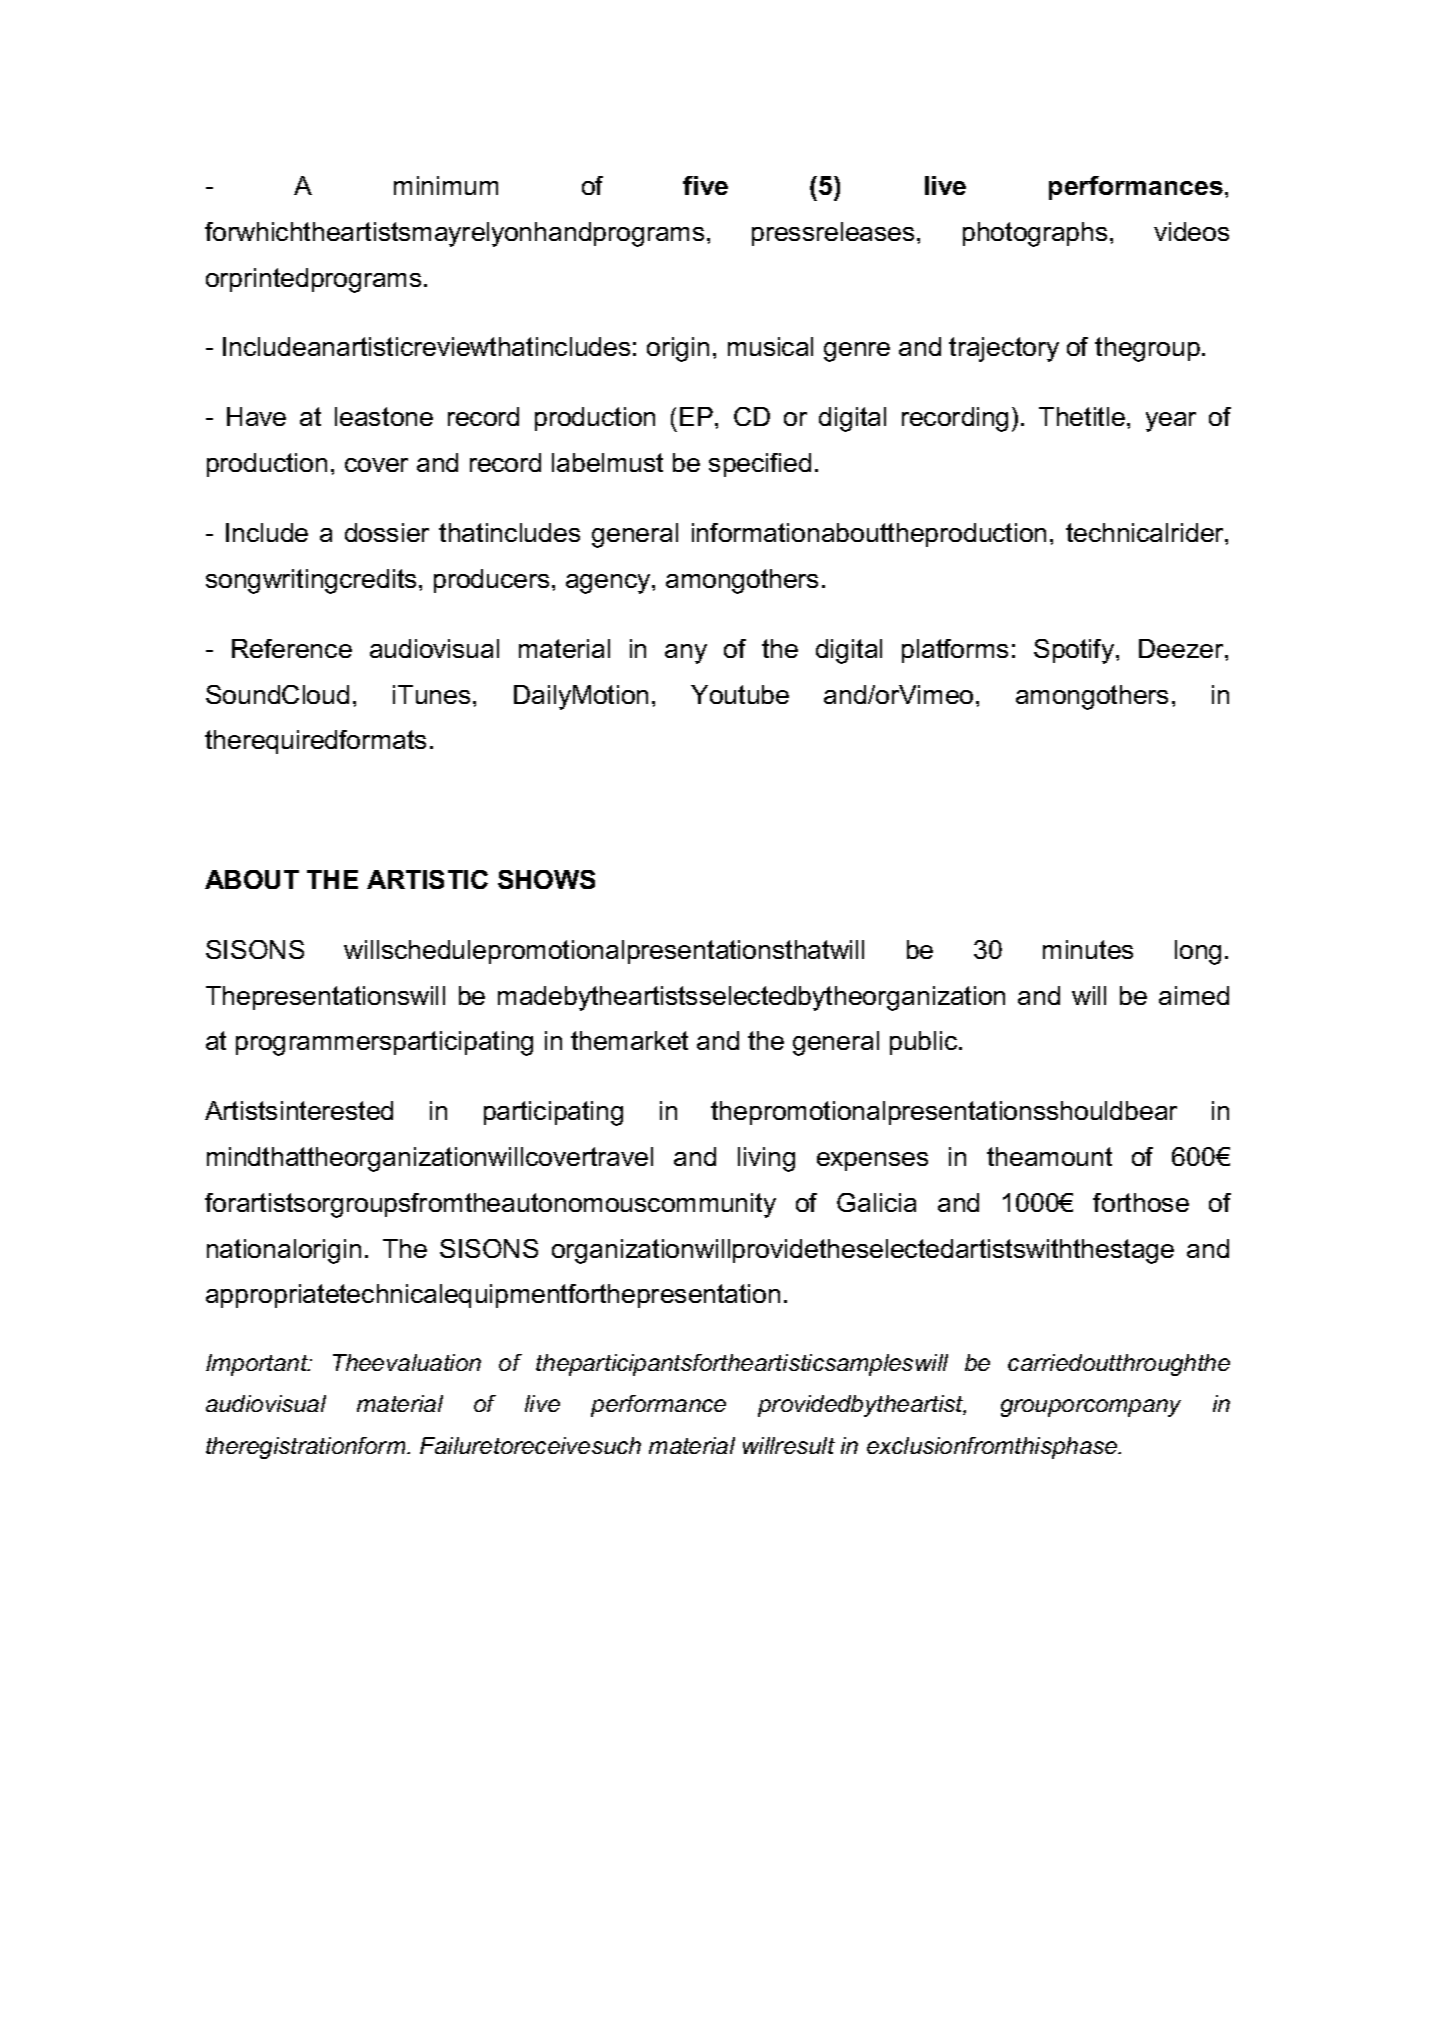  Describe the element at coordinates (546, 879) in the image. I see `SHOWS` at that location.
